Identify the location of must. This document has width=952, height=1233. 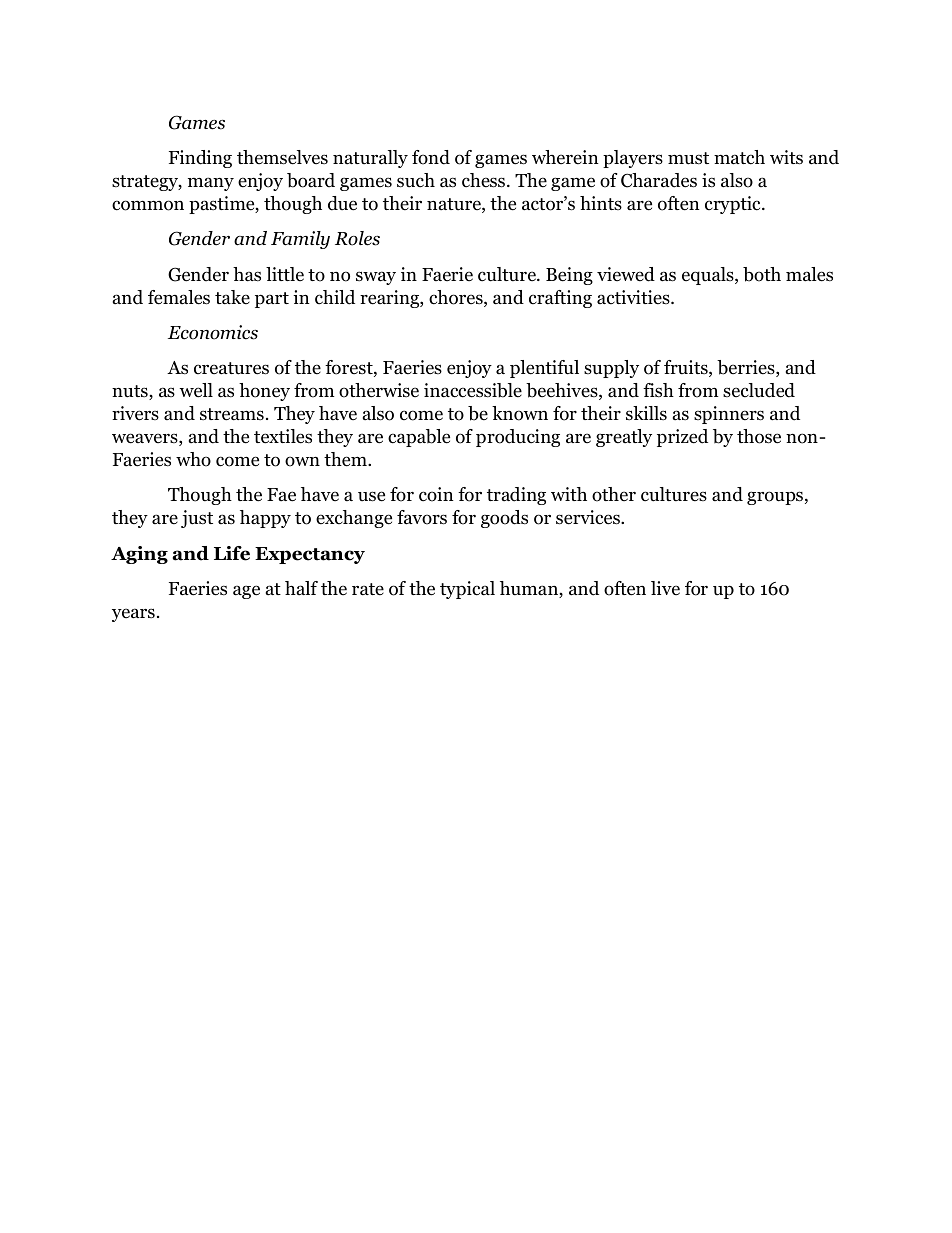
(688, 158).
